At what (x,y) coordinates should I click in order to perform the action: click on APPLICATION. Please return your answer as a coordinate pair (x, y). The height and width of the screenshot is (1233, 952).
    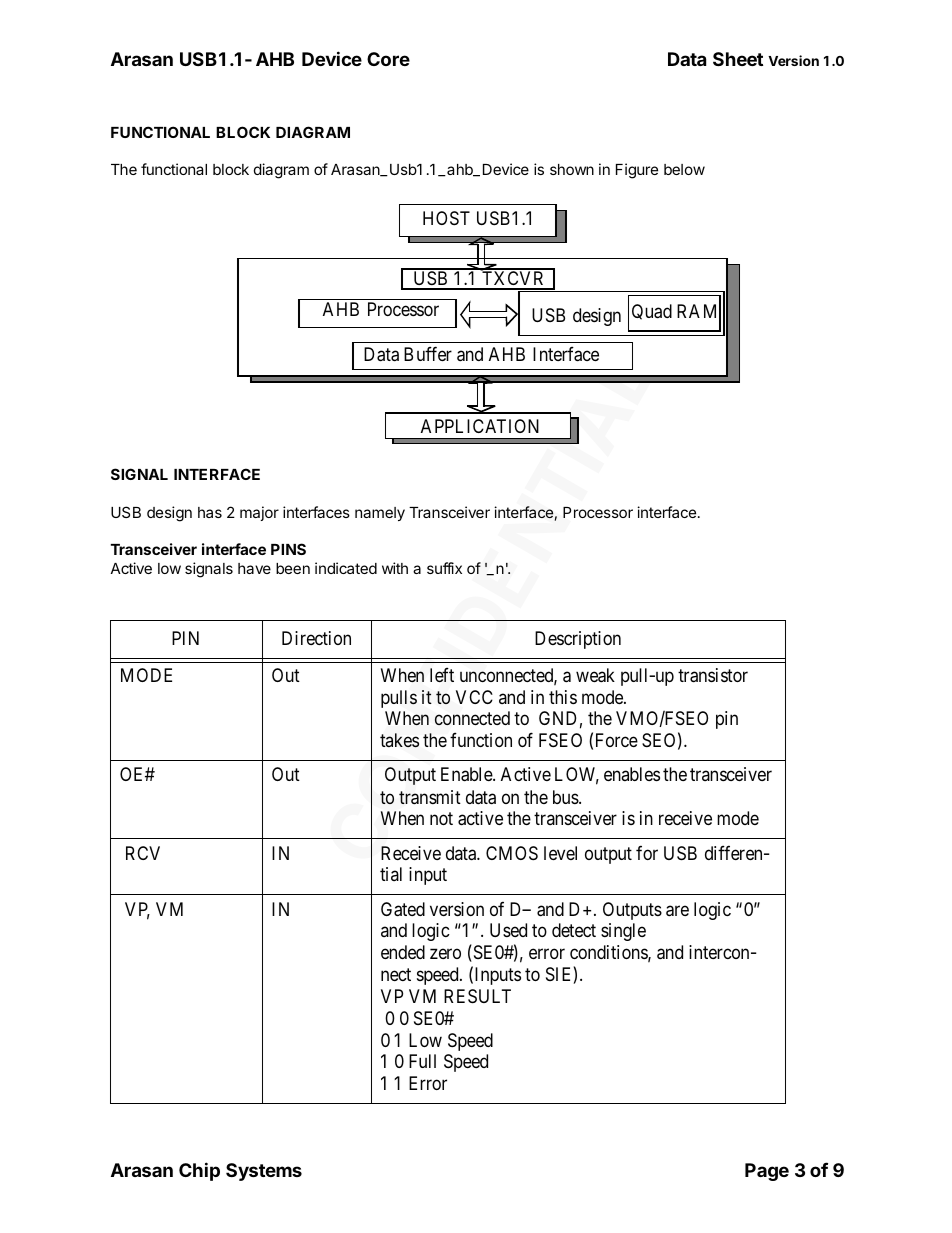
    Looking at the image, I should click on (480, 426).
